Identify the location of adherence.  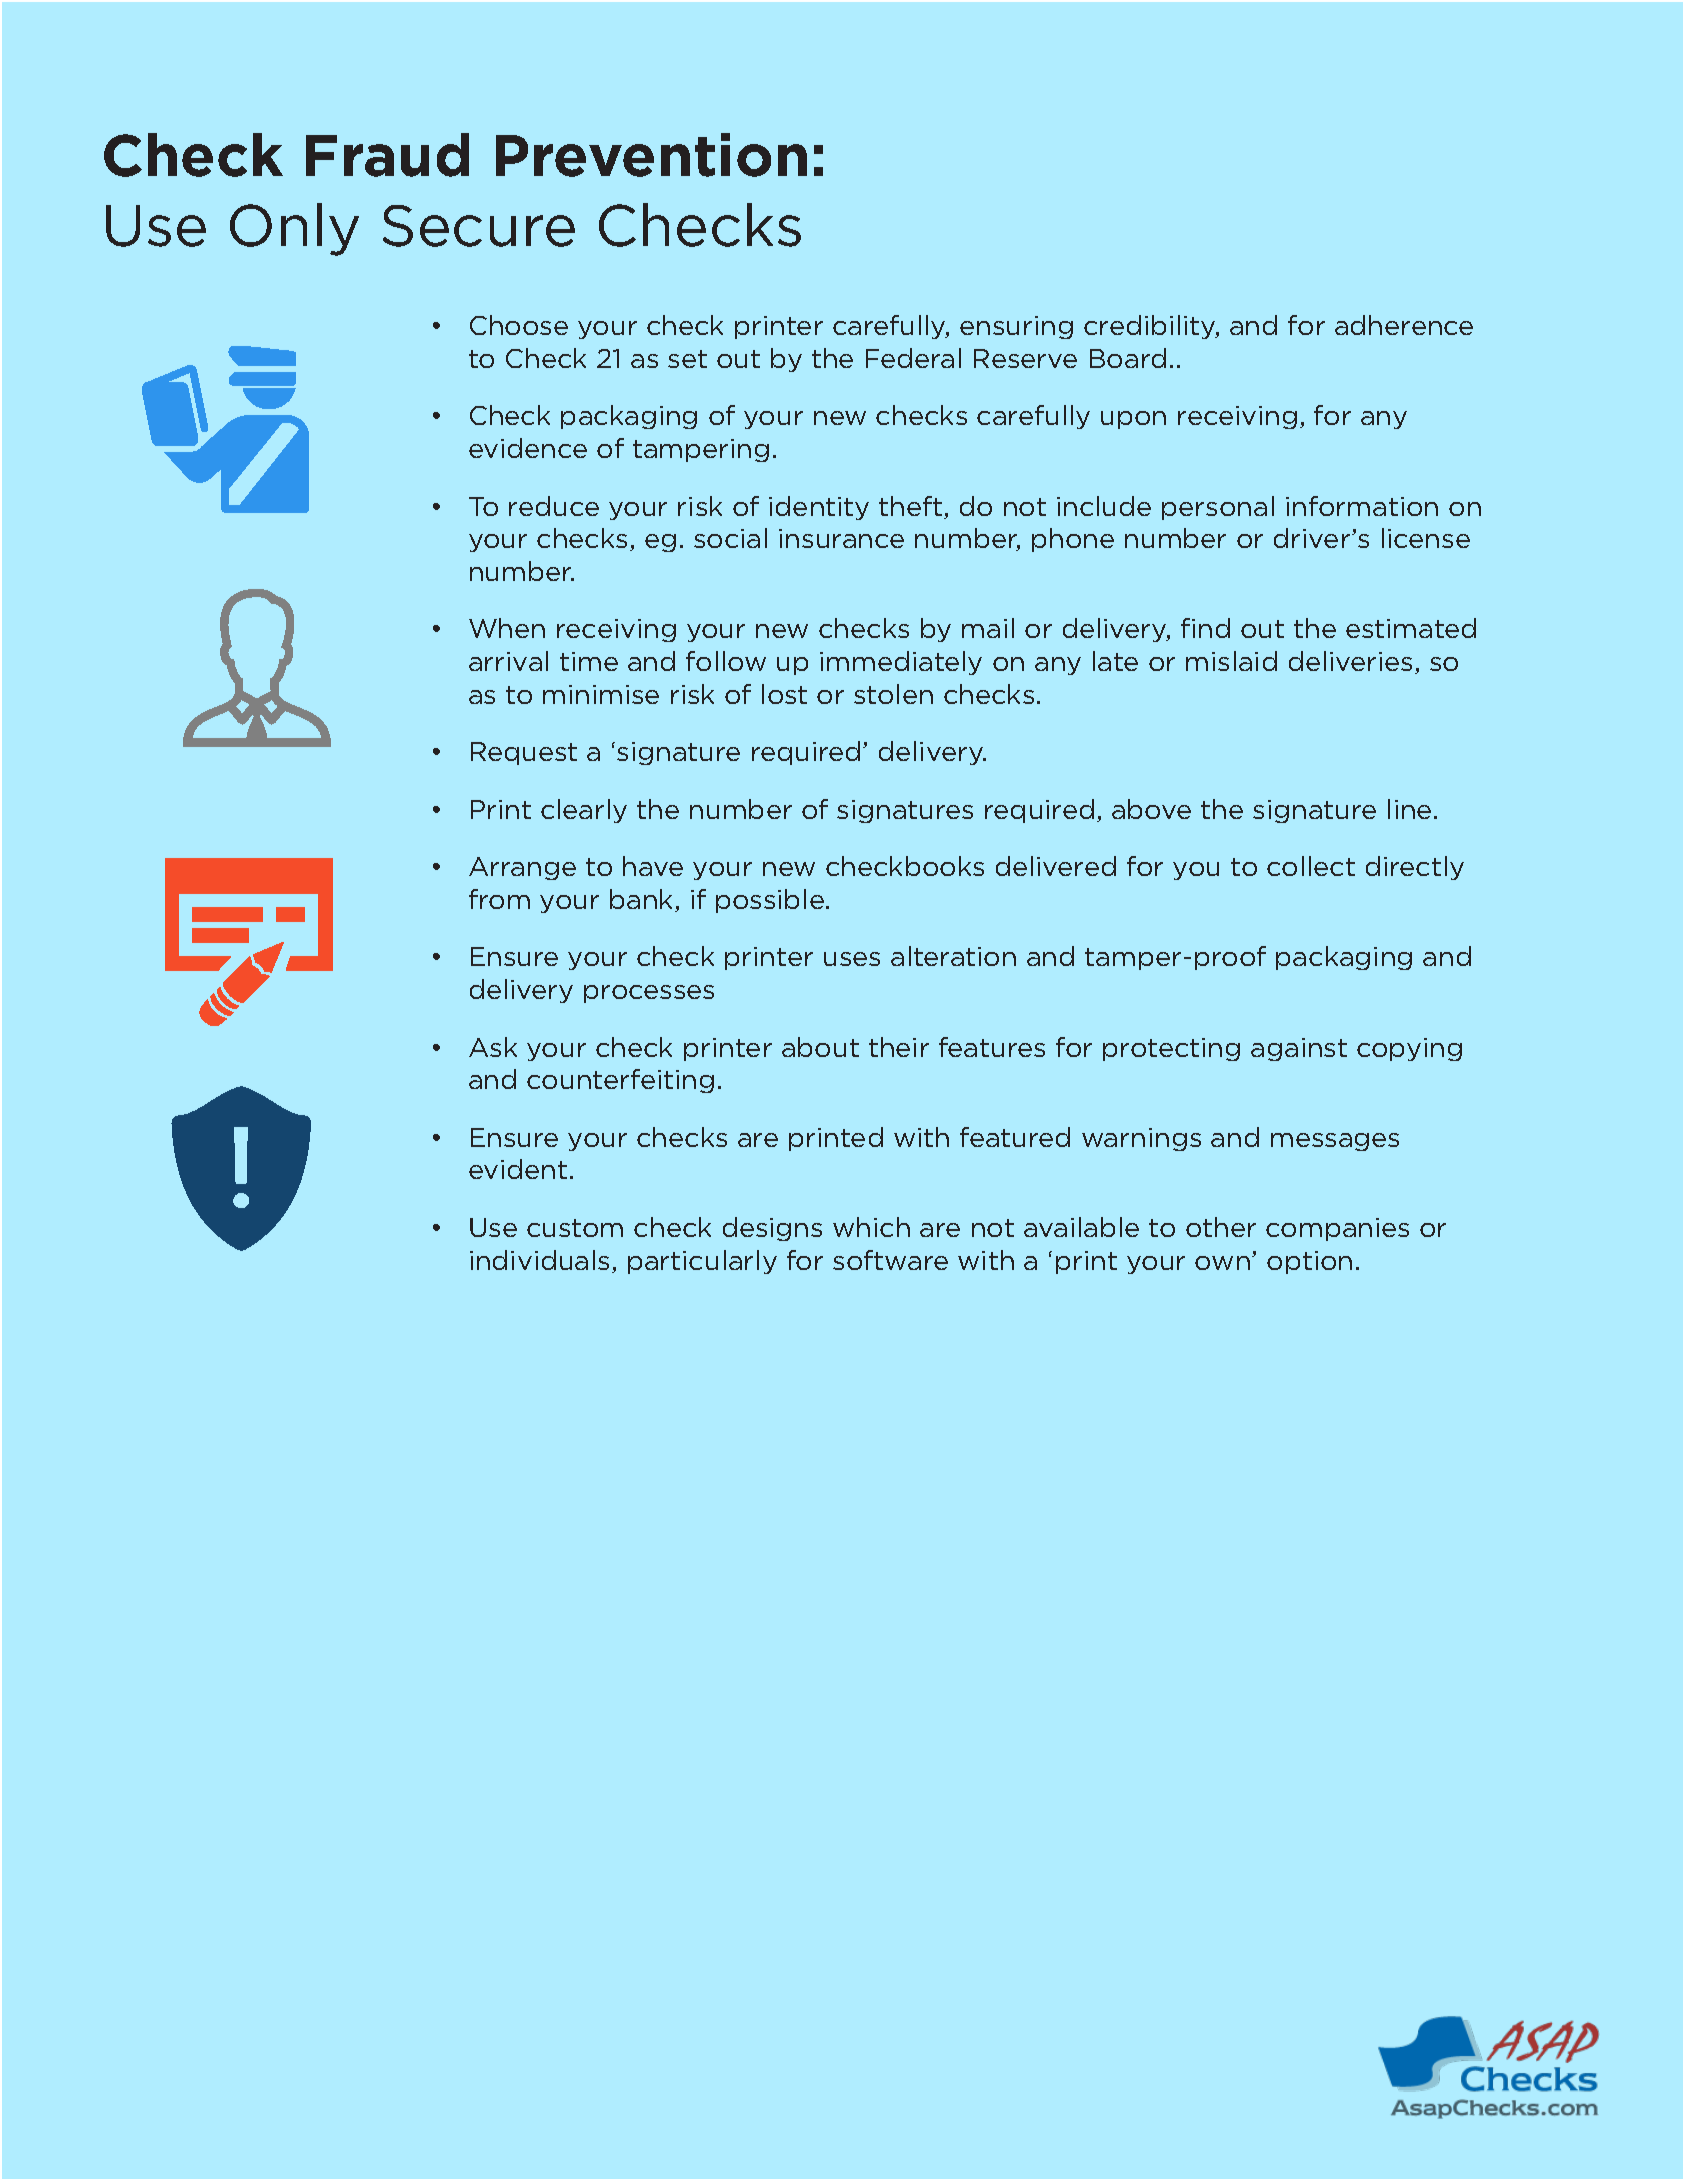
(1404, 325).
